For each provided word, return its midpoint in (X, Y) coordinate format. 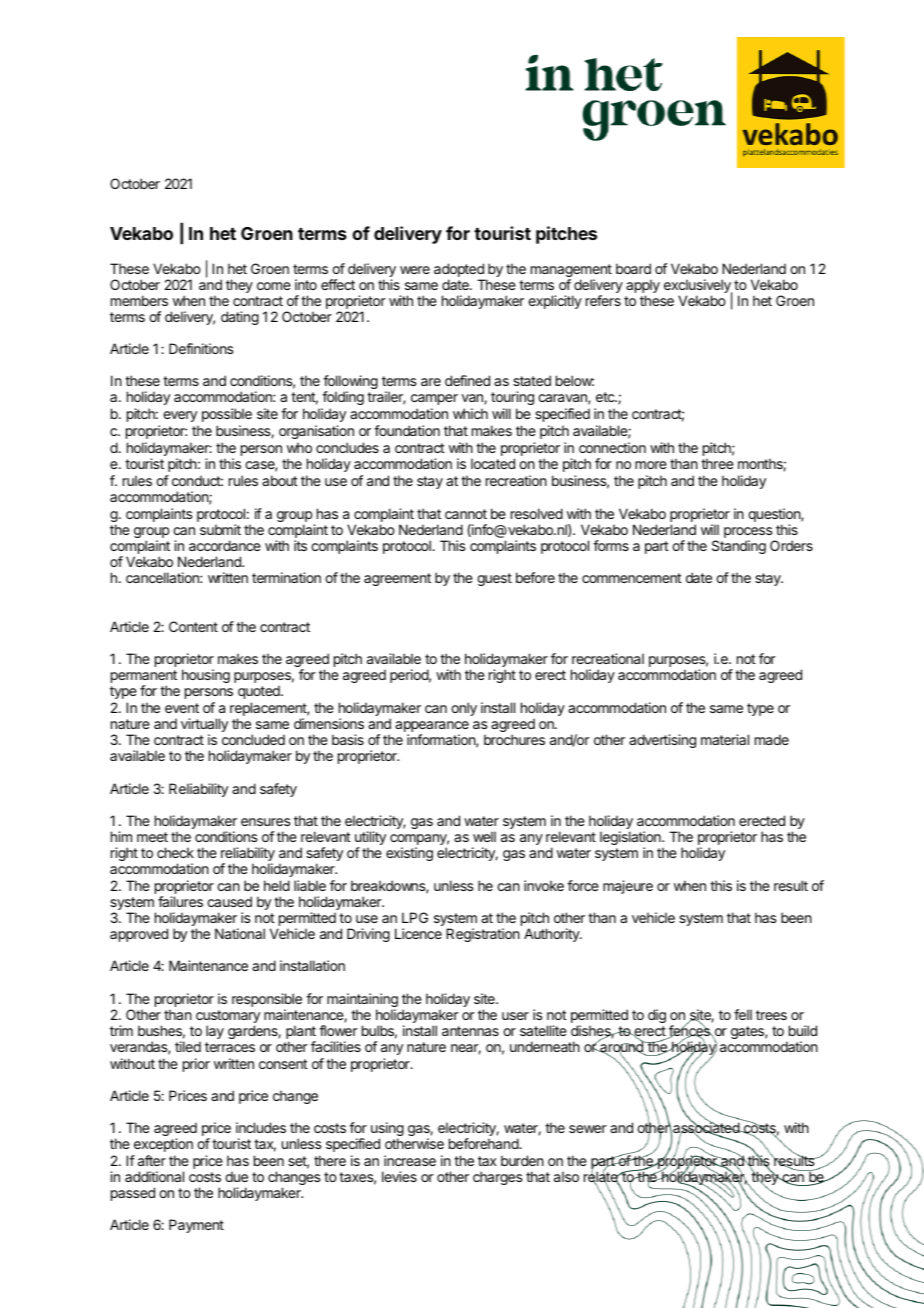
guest (494, 579)
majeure (628, 887)
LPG (415, 917)
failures (180, 901)
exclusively (698, 287)
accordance (225, 545)
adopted (459, 271)
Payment (196, 1226)
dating (240, 318)
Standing (739, 547)
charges (498, 1178)
